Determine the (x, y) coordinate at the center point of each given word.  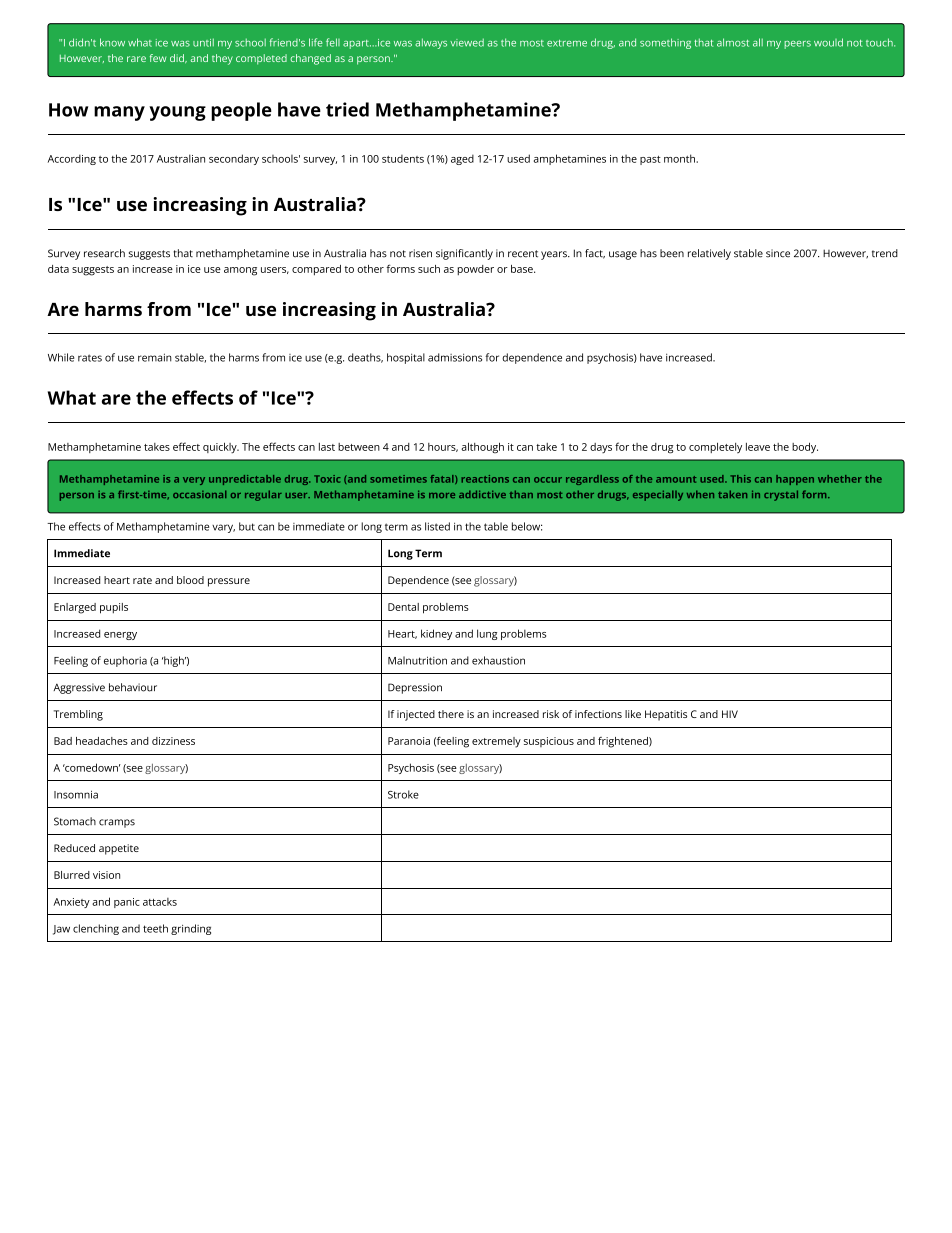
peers (797, 45)
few (158, 58)
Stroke (403, 794)
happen (795, 480)
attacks (160, 902)
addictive (482, 494)
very (194, 481)
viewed (467, 42)
